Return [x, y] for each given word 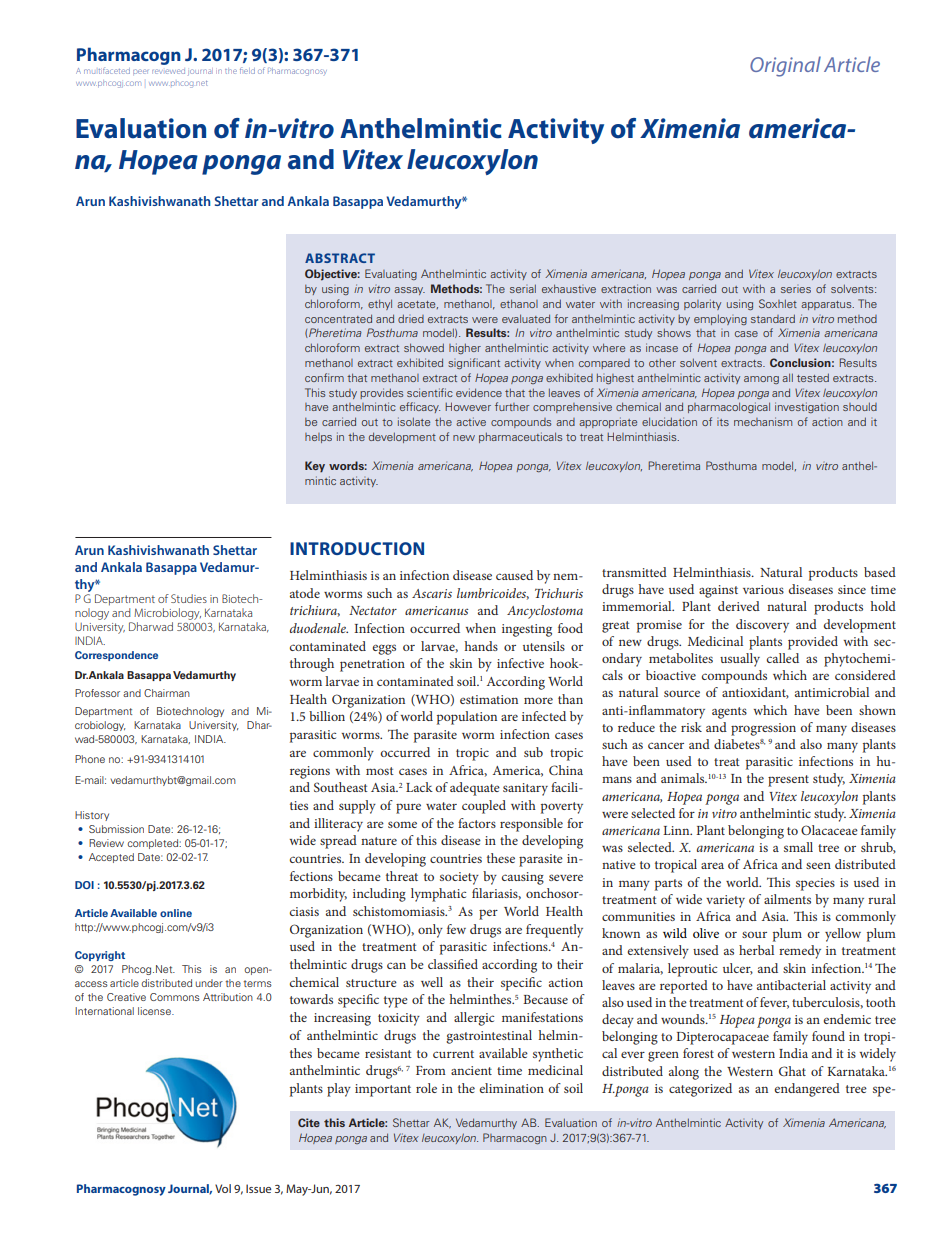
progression [763, 729]
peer [140, 71]
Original [785, 66]
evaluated [526, 318]
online [176, 913]
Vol [223, 1188]
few [456, 929]
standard [773, 318]
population [467, 718]
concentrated [338, 318]
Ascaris [432, 593]
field [247, 70]
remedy [800, 952]
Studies [189, 598]
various [763, 589]
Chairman [167, 693]
